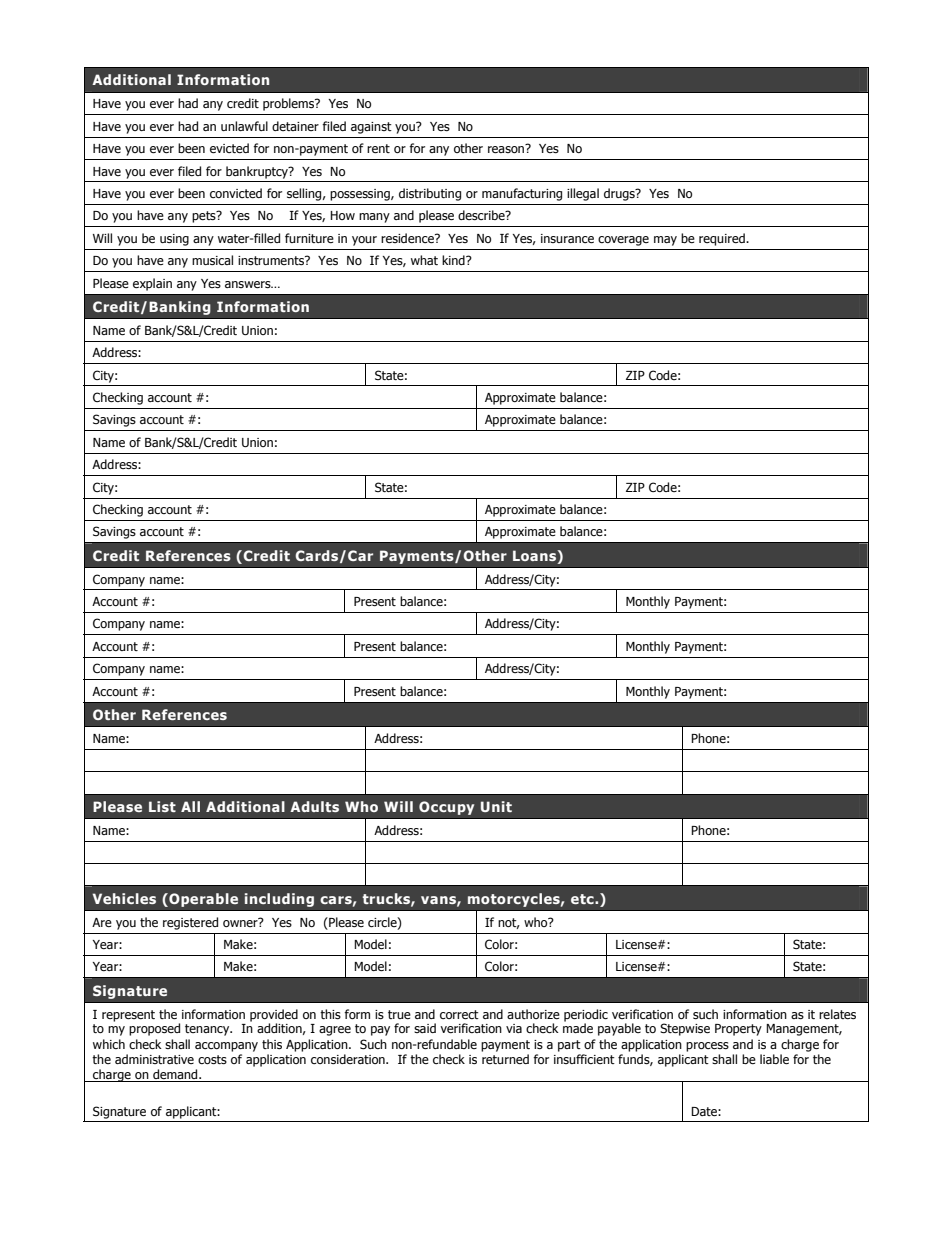 The width and height of the document is (952, 1233). I want to click on reason, so click(507, 148).
